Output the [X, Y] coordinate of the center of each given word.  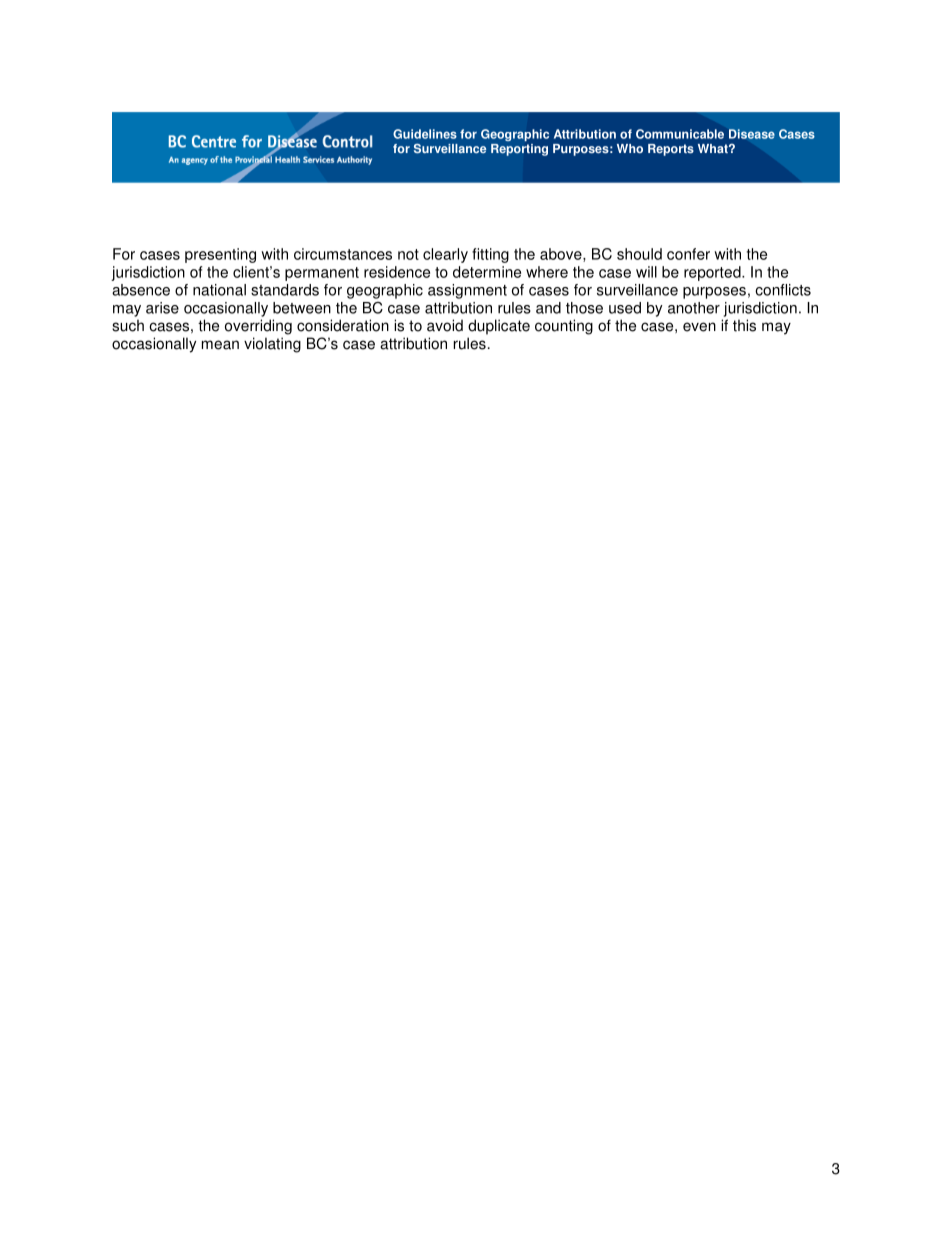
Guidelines [425, 134]
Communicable [680, 134]
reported [713, 273]
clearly [445, 255]
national [219, 290]
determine [487, 272]
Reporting [519, 150]
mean [220, 345]
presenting [220, 255]
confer [688, 254]
